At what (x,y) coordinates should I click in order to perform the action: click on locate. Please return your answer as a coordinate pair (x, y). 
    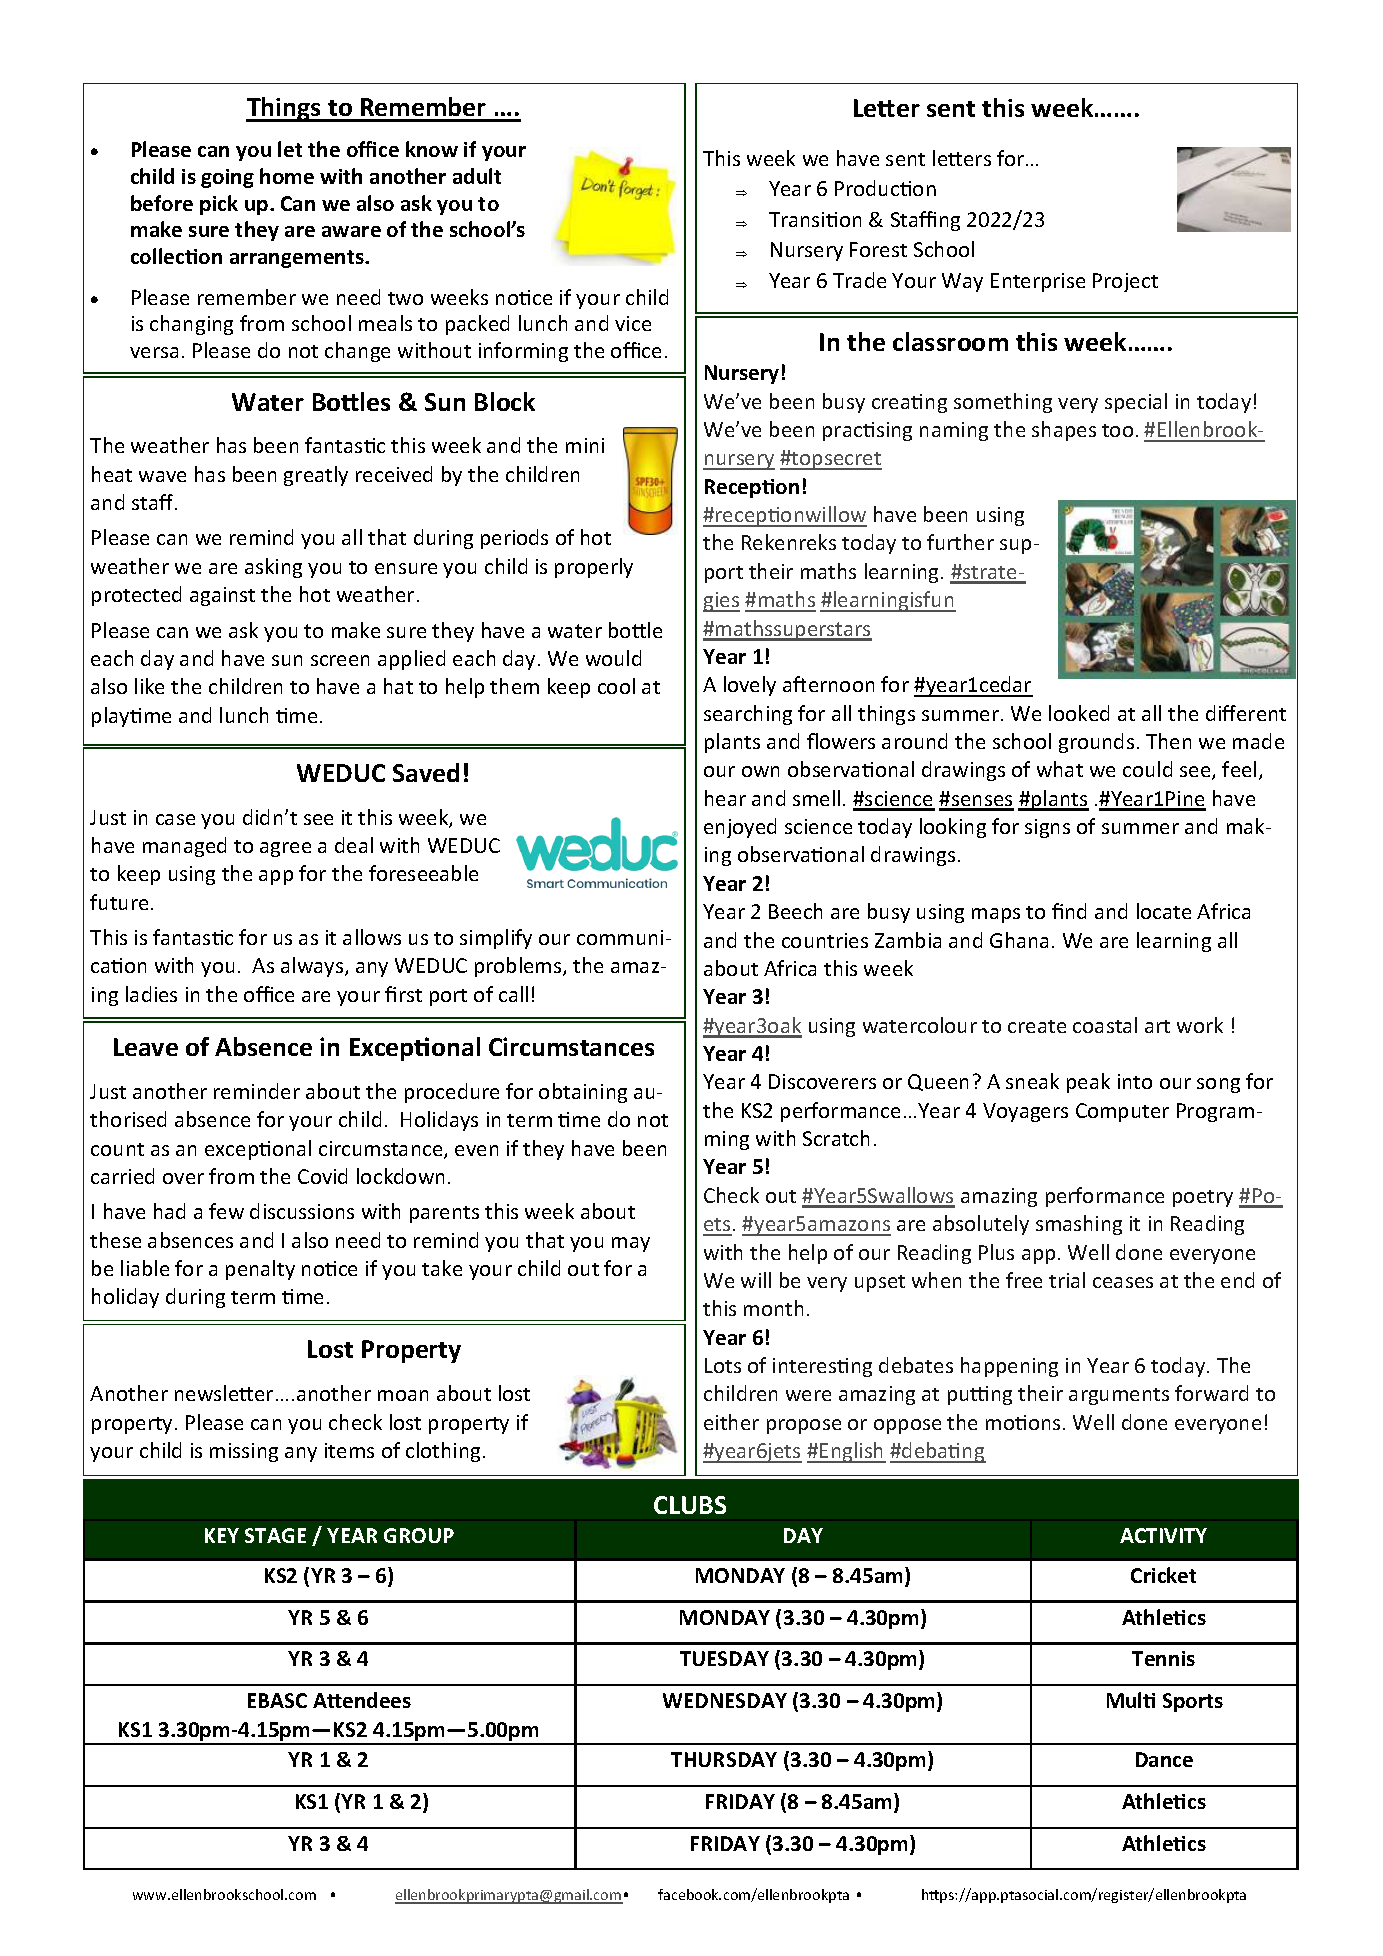
    Looking at the image, I should click on (1164, 911).
